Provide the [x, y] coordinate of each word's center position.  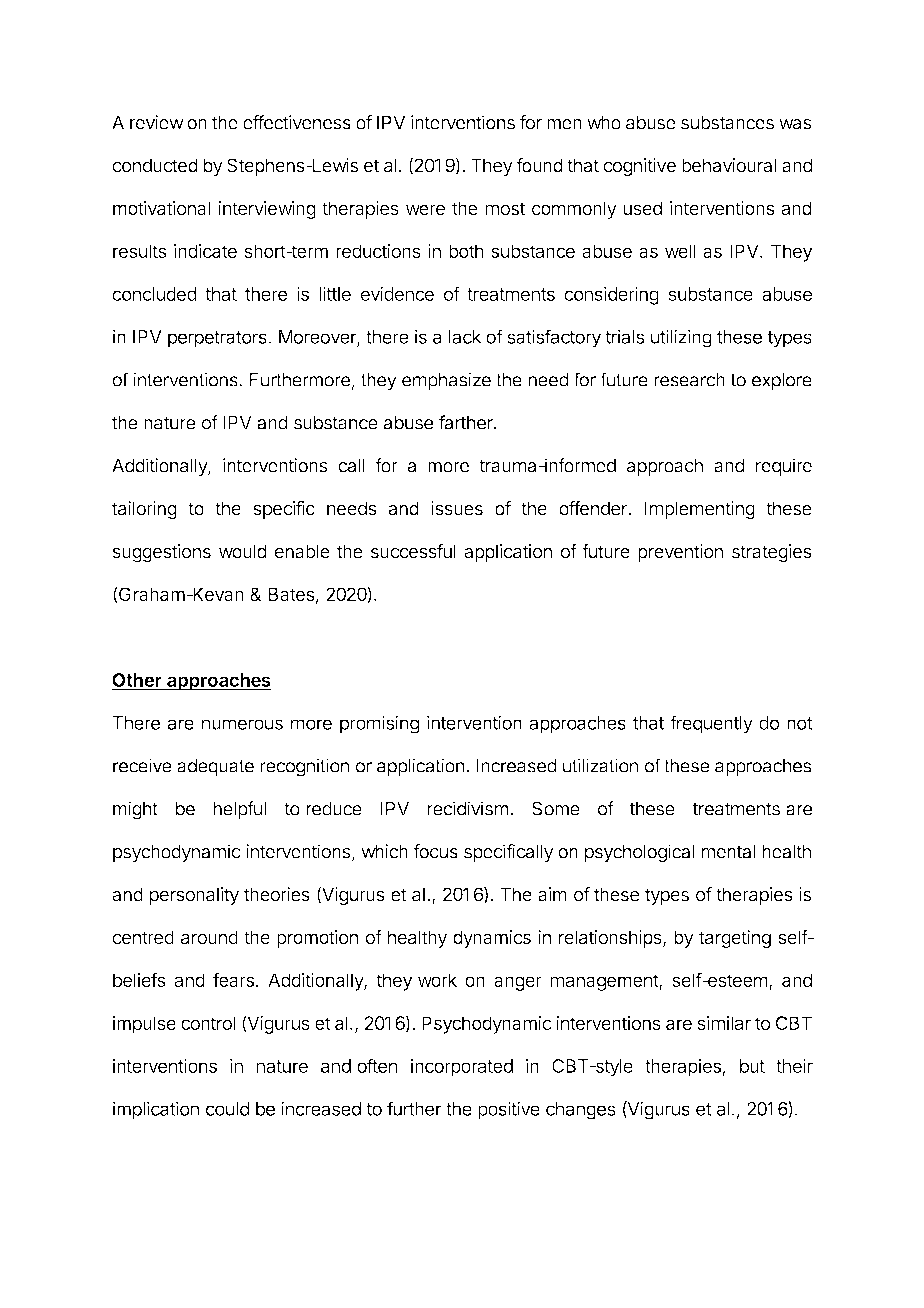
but [752, 1066]
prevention [680, 553]
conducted [155, 165]
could [227, 1109]
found [539, 165]
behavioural [729, 165]
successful [413, 551]
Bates [291, 594]
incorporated [462, 1068]
